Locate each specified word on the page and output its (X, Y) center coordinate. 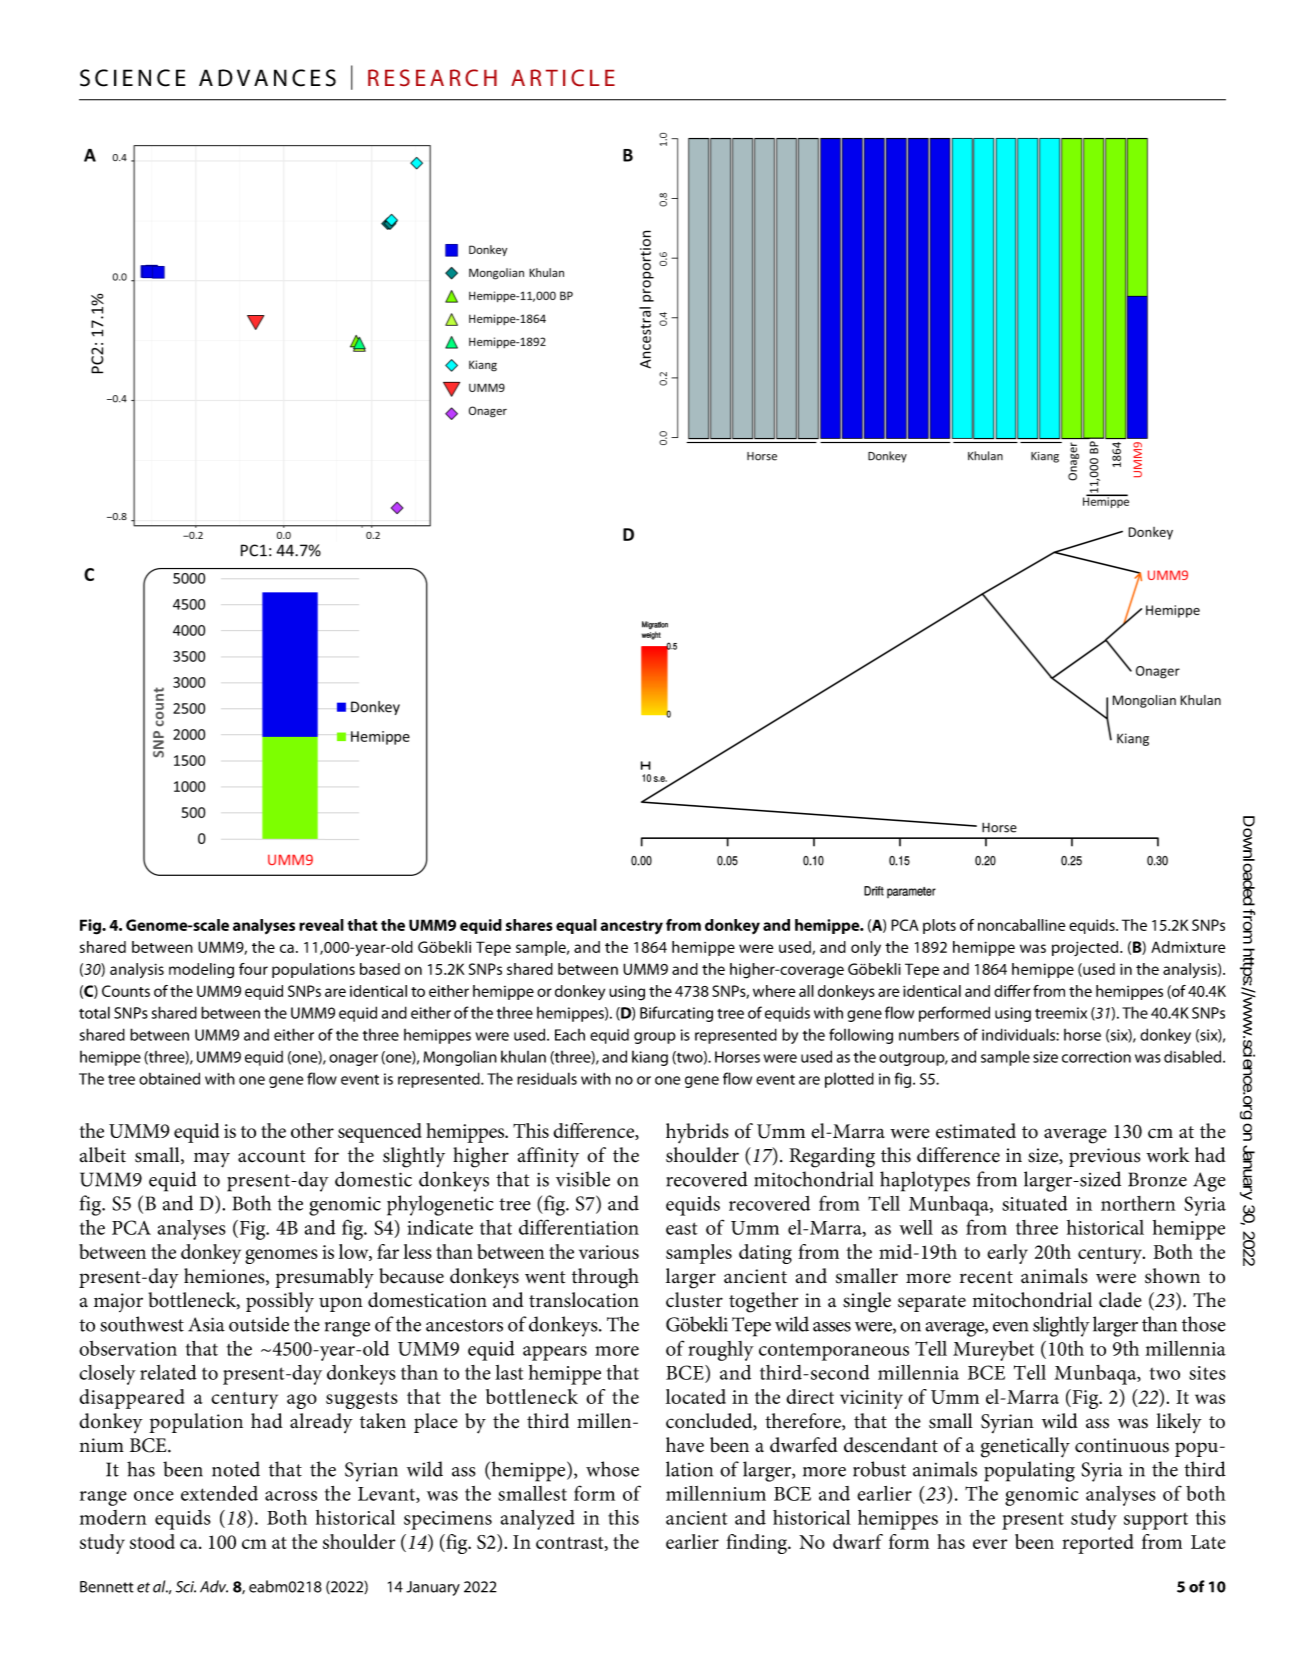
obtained (169, 1078)
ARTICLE (563, 77)
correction (1096, 1057)
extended (219, 1493)
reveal (321, 925)
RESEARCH (432, 77)
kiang (650, 1058)
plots (939, 926)
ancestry (631, 927)
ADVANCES (267, 78)
